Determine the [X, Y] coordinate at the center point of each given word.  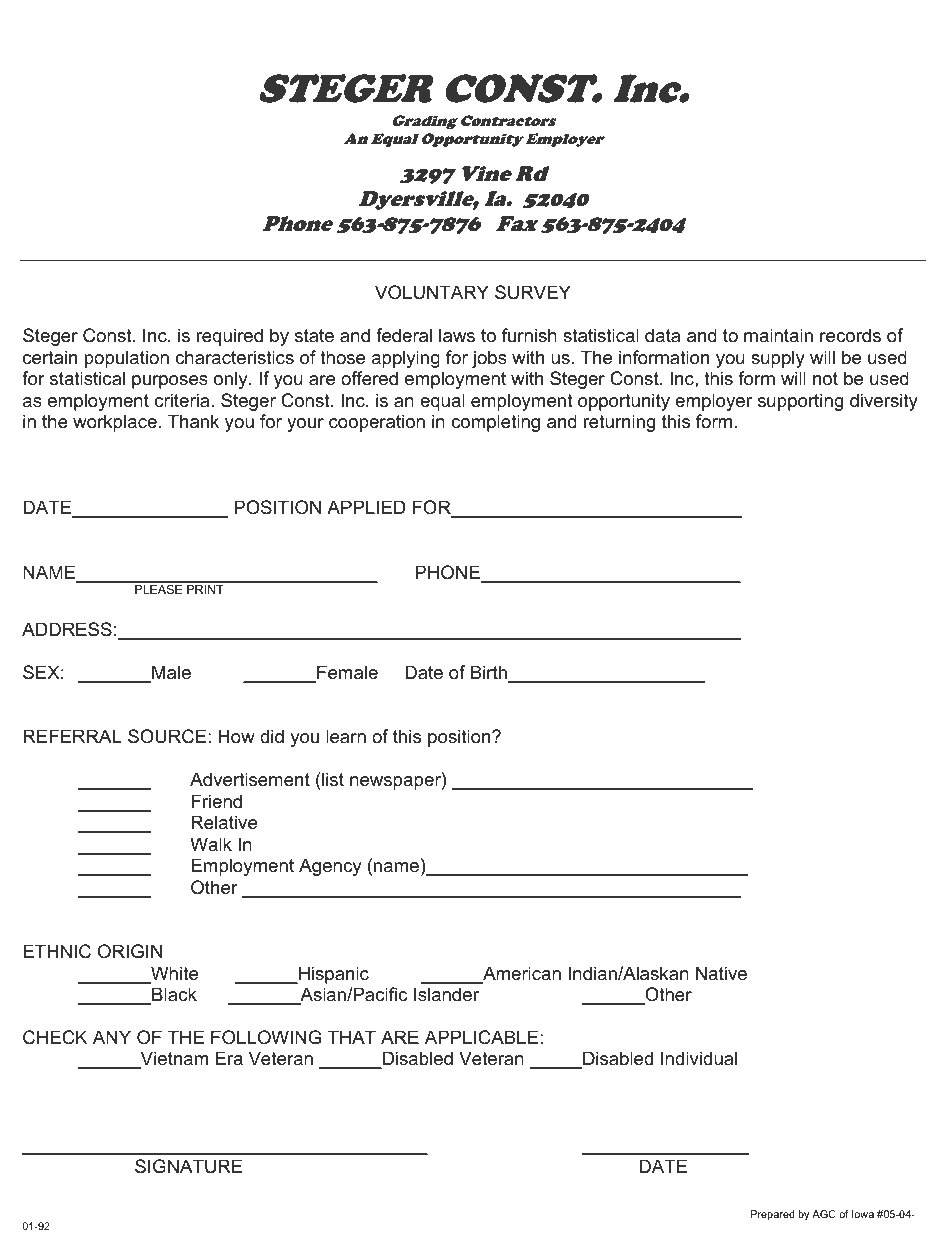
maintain [778, 335]
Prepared [773, 1215]
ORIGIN [130, 951]
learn [346, 736]
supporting [800, 402]
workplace [115, 423]
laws [457, 335]
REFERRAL [72, 736]
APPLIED [366, 507]
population [127, 359]
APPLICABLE [481, 1037]
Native [721, 973]
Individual [699, 1058]
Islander [446, 994]
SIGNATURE [189, 1166]
